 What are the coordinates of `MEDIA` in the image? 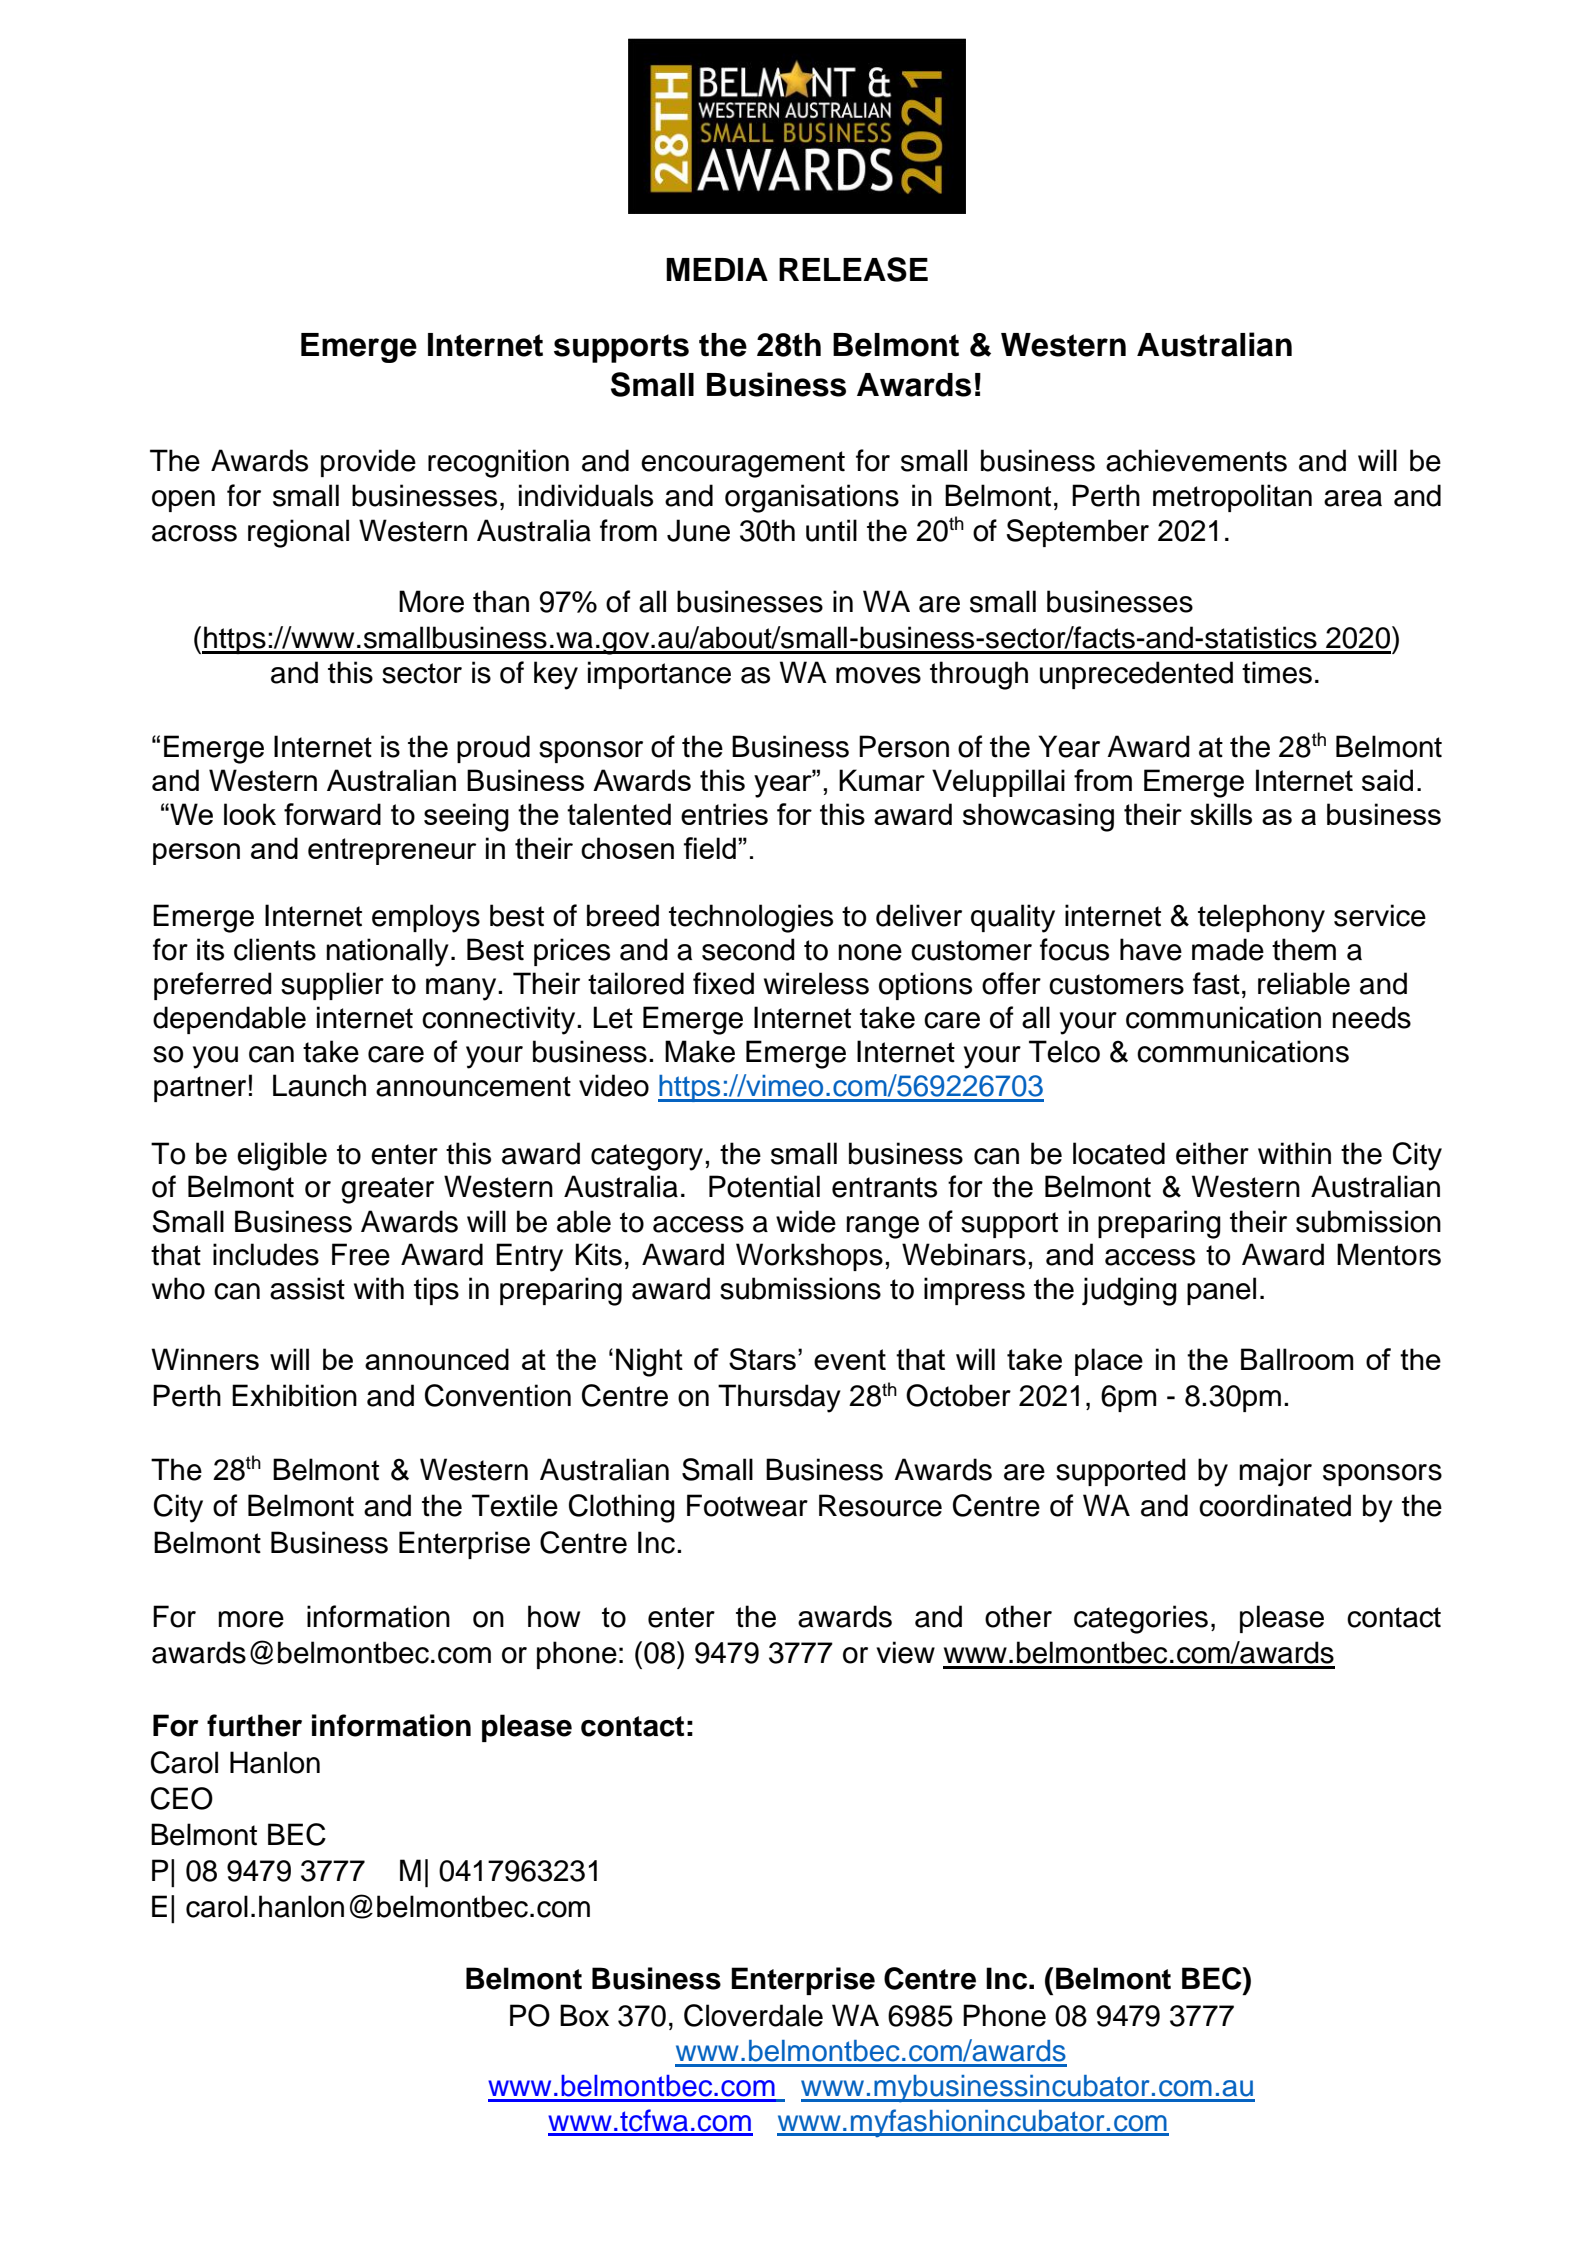 It's located at (717, 269).
